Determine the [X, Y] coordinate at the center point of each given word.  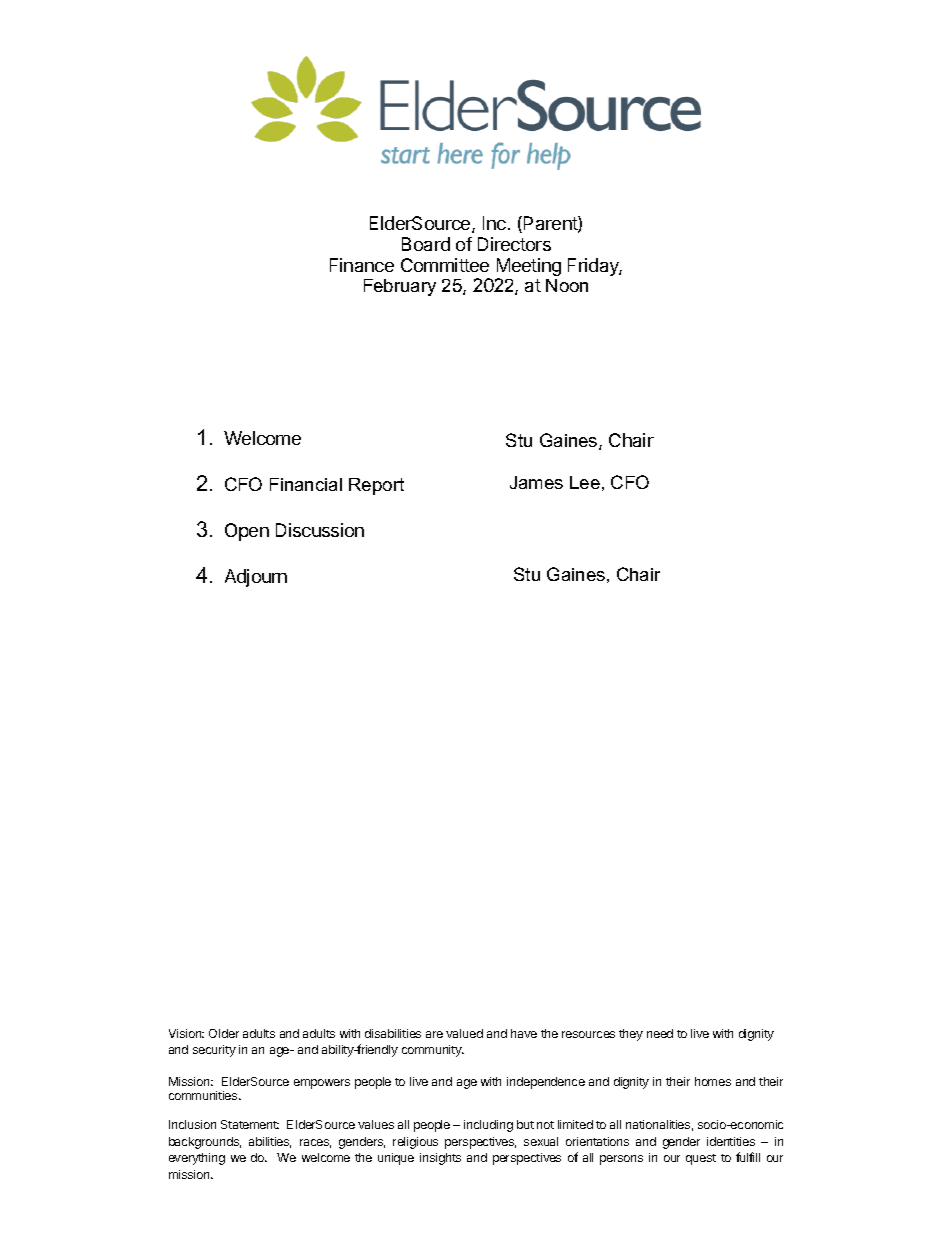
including [488, 1126]
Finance [362, 265]
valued [464, 1033]
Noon [567, 285]
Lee [585, 482]
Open [247, 532]
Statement [250, 1124]
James [536, 482]
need [660, 1033]
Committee [445, 265]
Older [224, 1033]
